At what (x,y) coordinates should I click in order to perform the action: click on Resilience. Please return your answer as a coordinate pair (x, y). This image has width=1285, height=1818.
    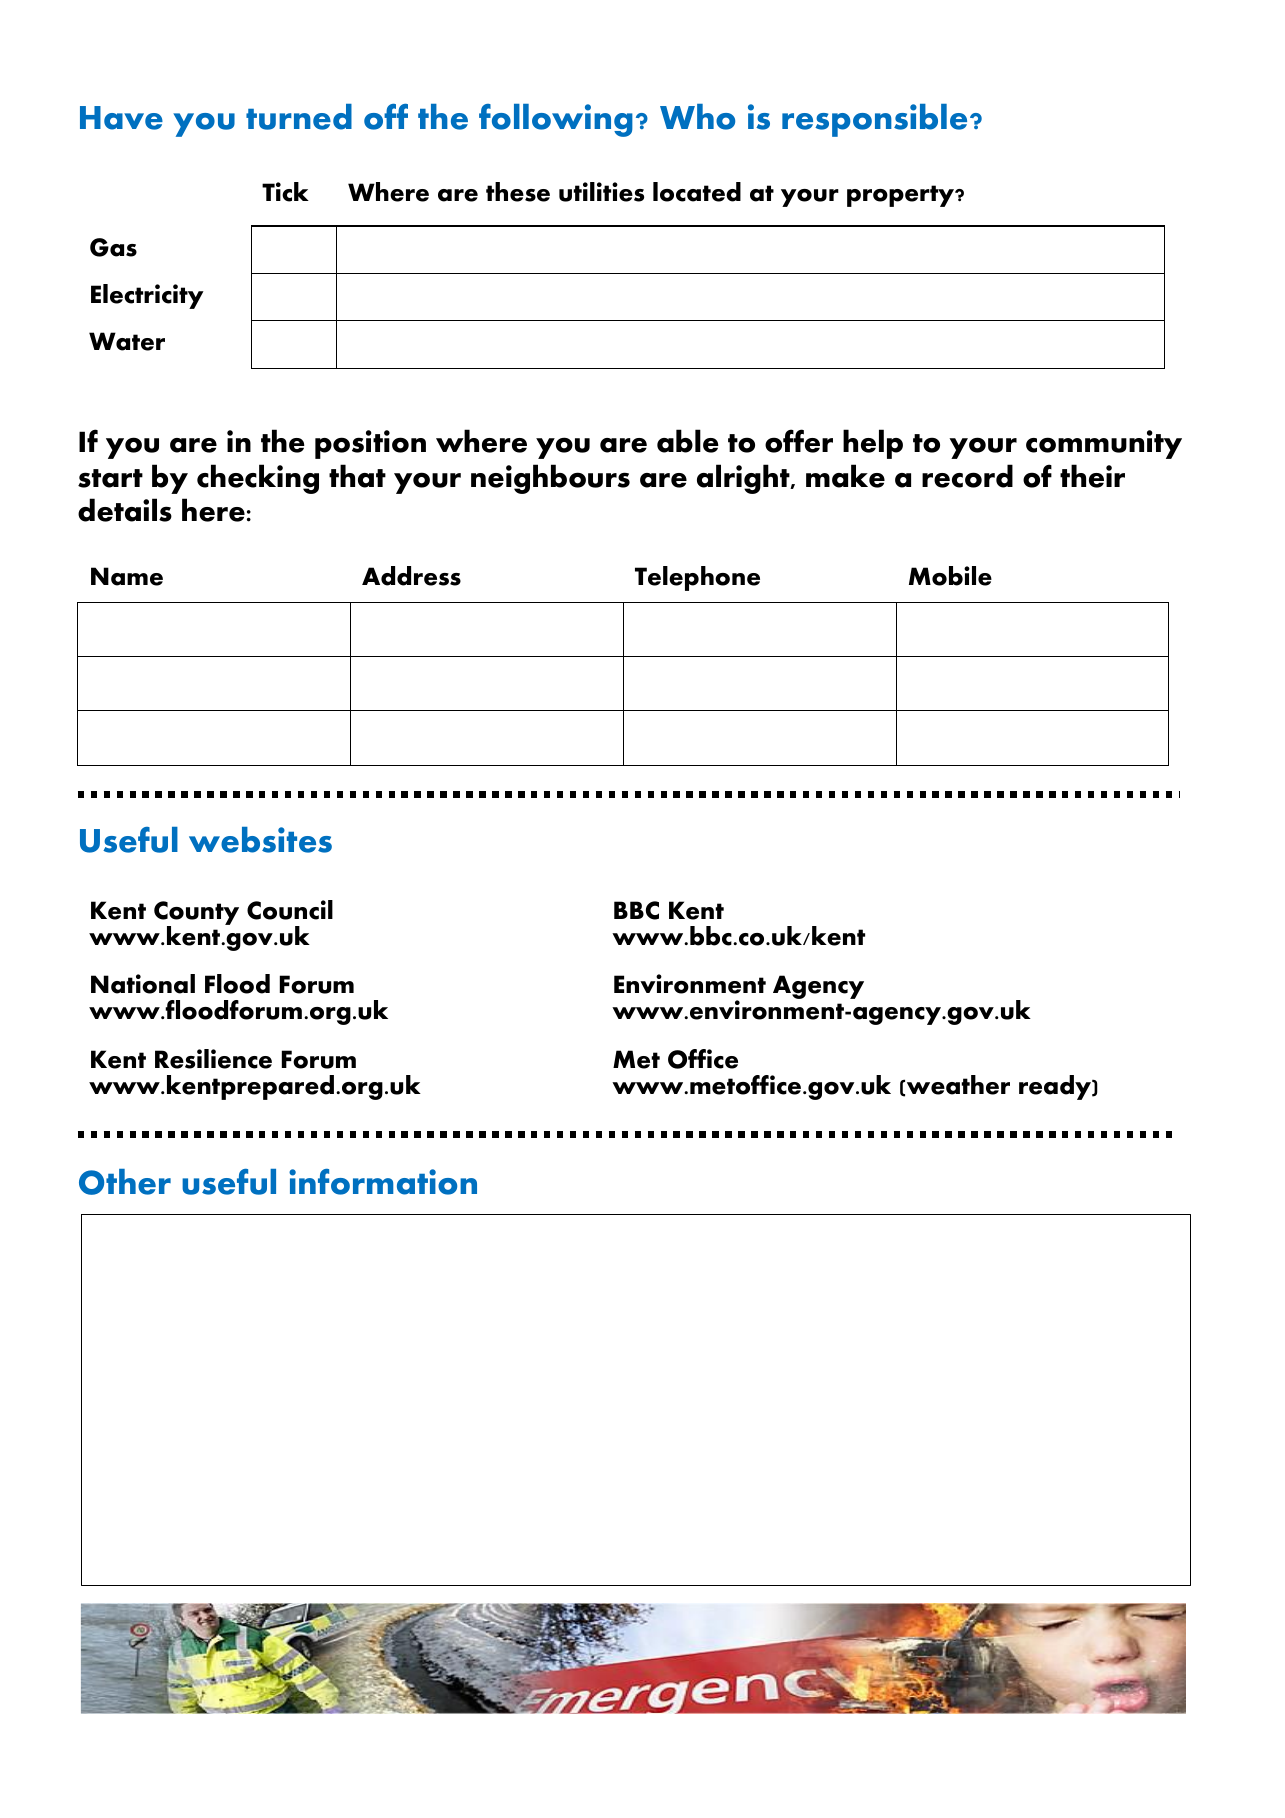
    Looking at the image, I should click on (213, 1059).
